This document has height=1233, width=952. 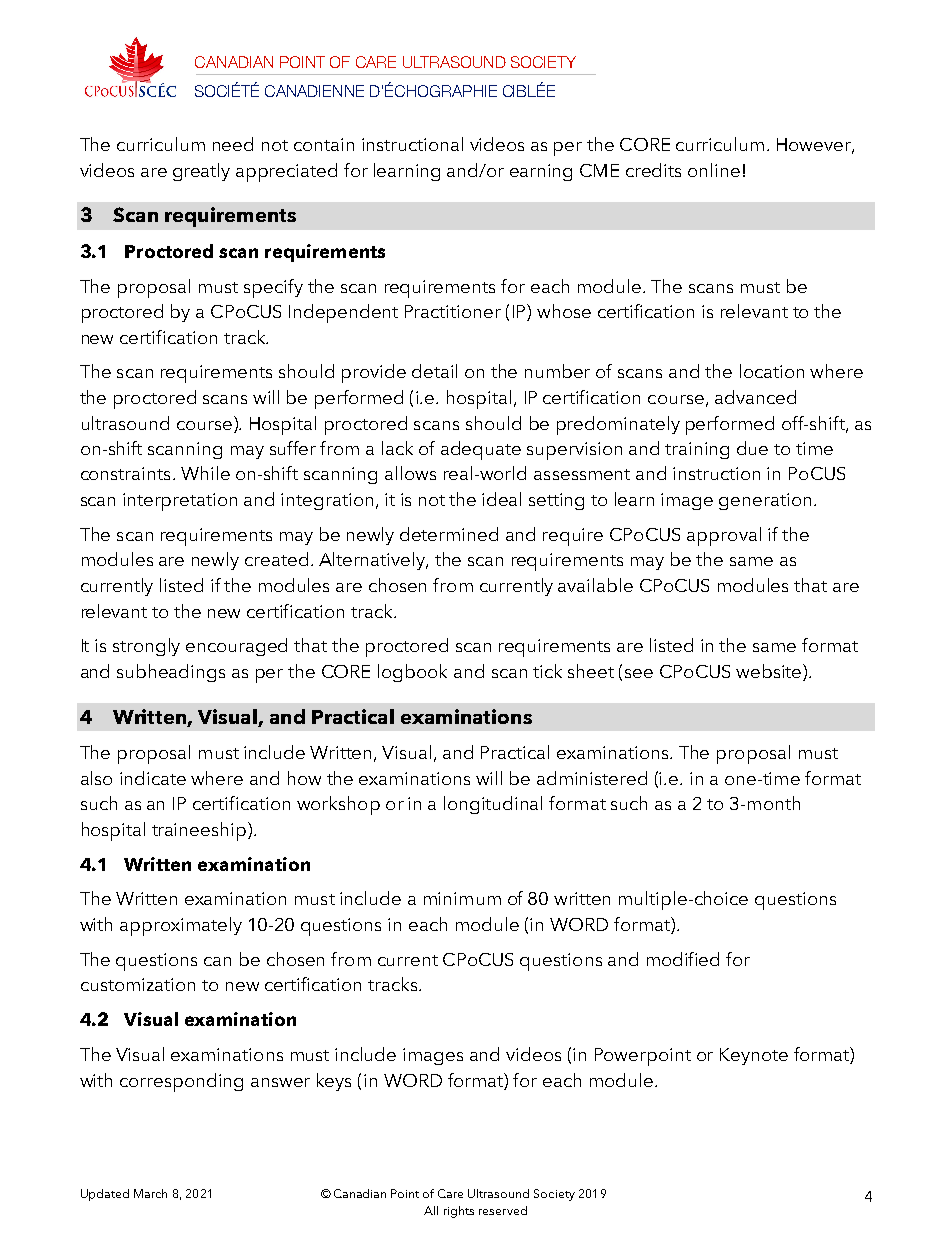 What do you see at coordinates (150, 1193) in the document?
I see `March` at bounding box center [150, 1193].
